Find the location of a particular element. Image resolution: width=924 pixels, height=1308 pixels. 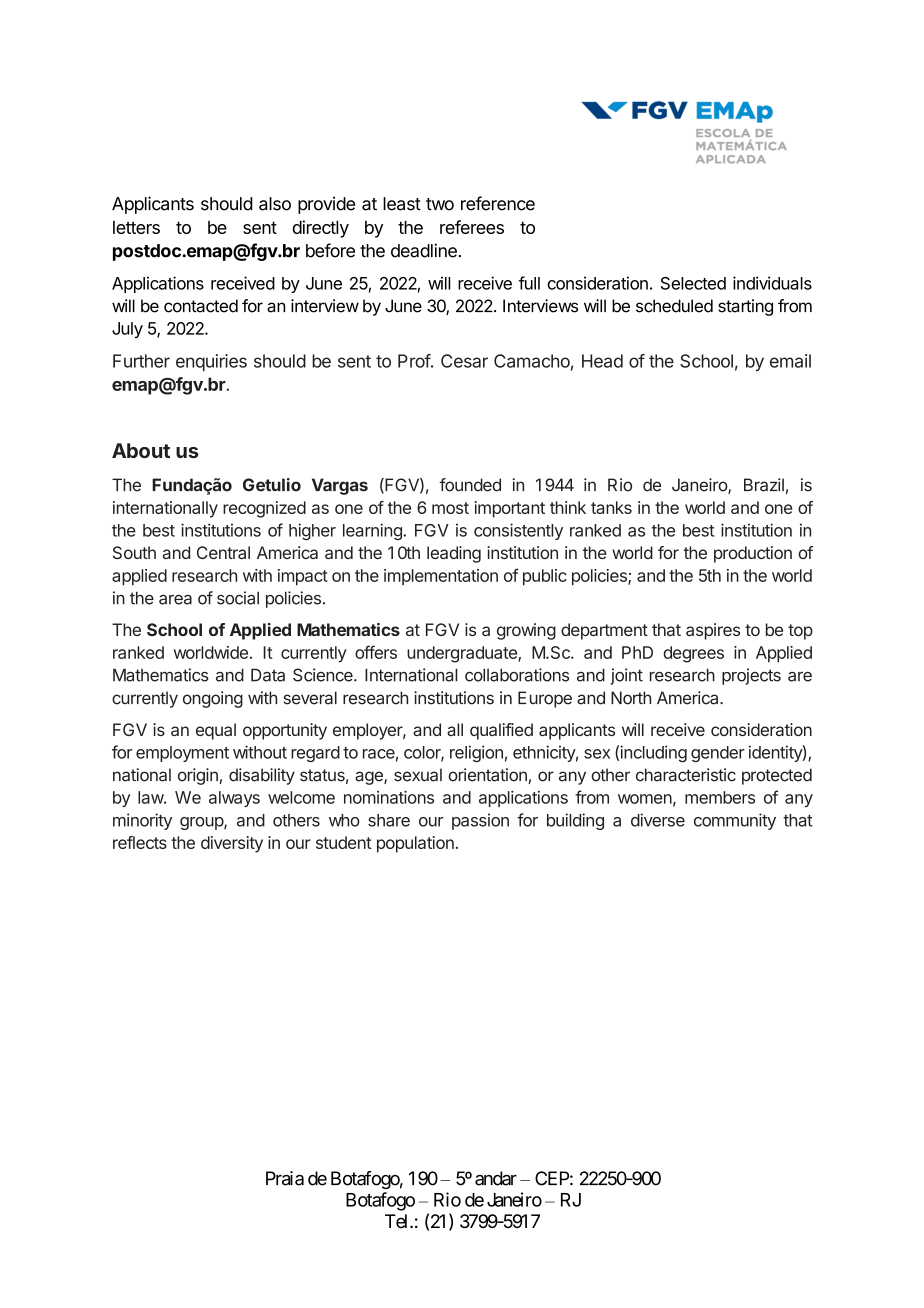

community is located at coordinates (735, 821).
